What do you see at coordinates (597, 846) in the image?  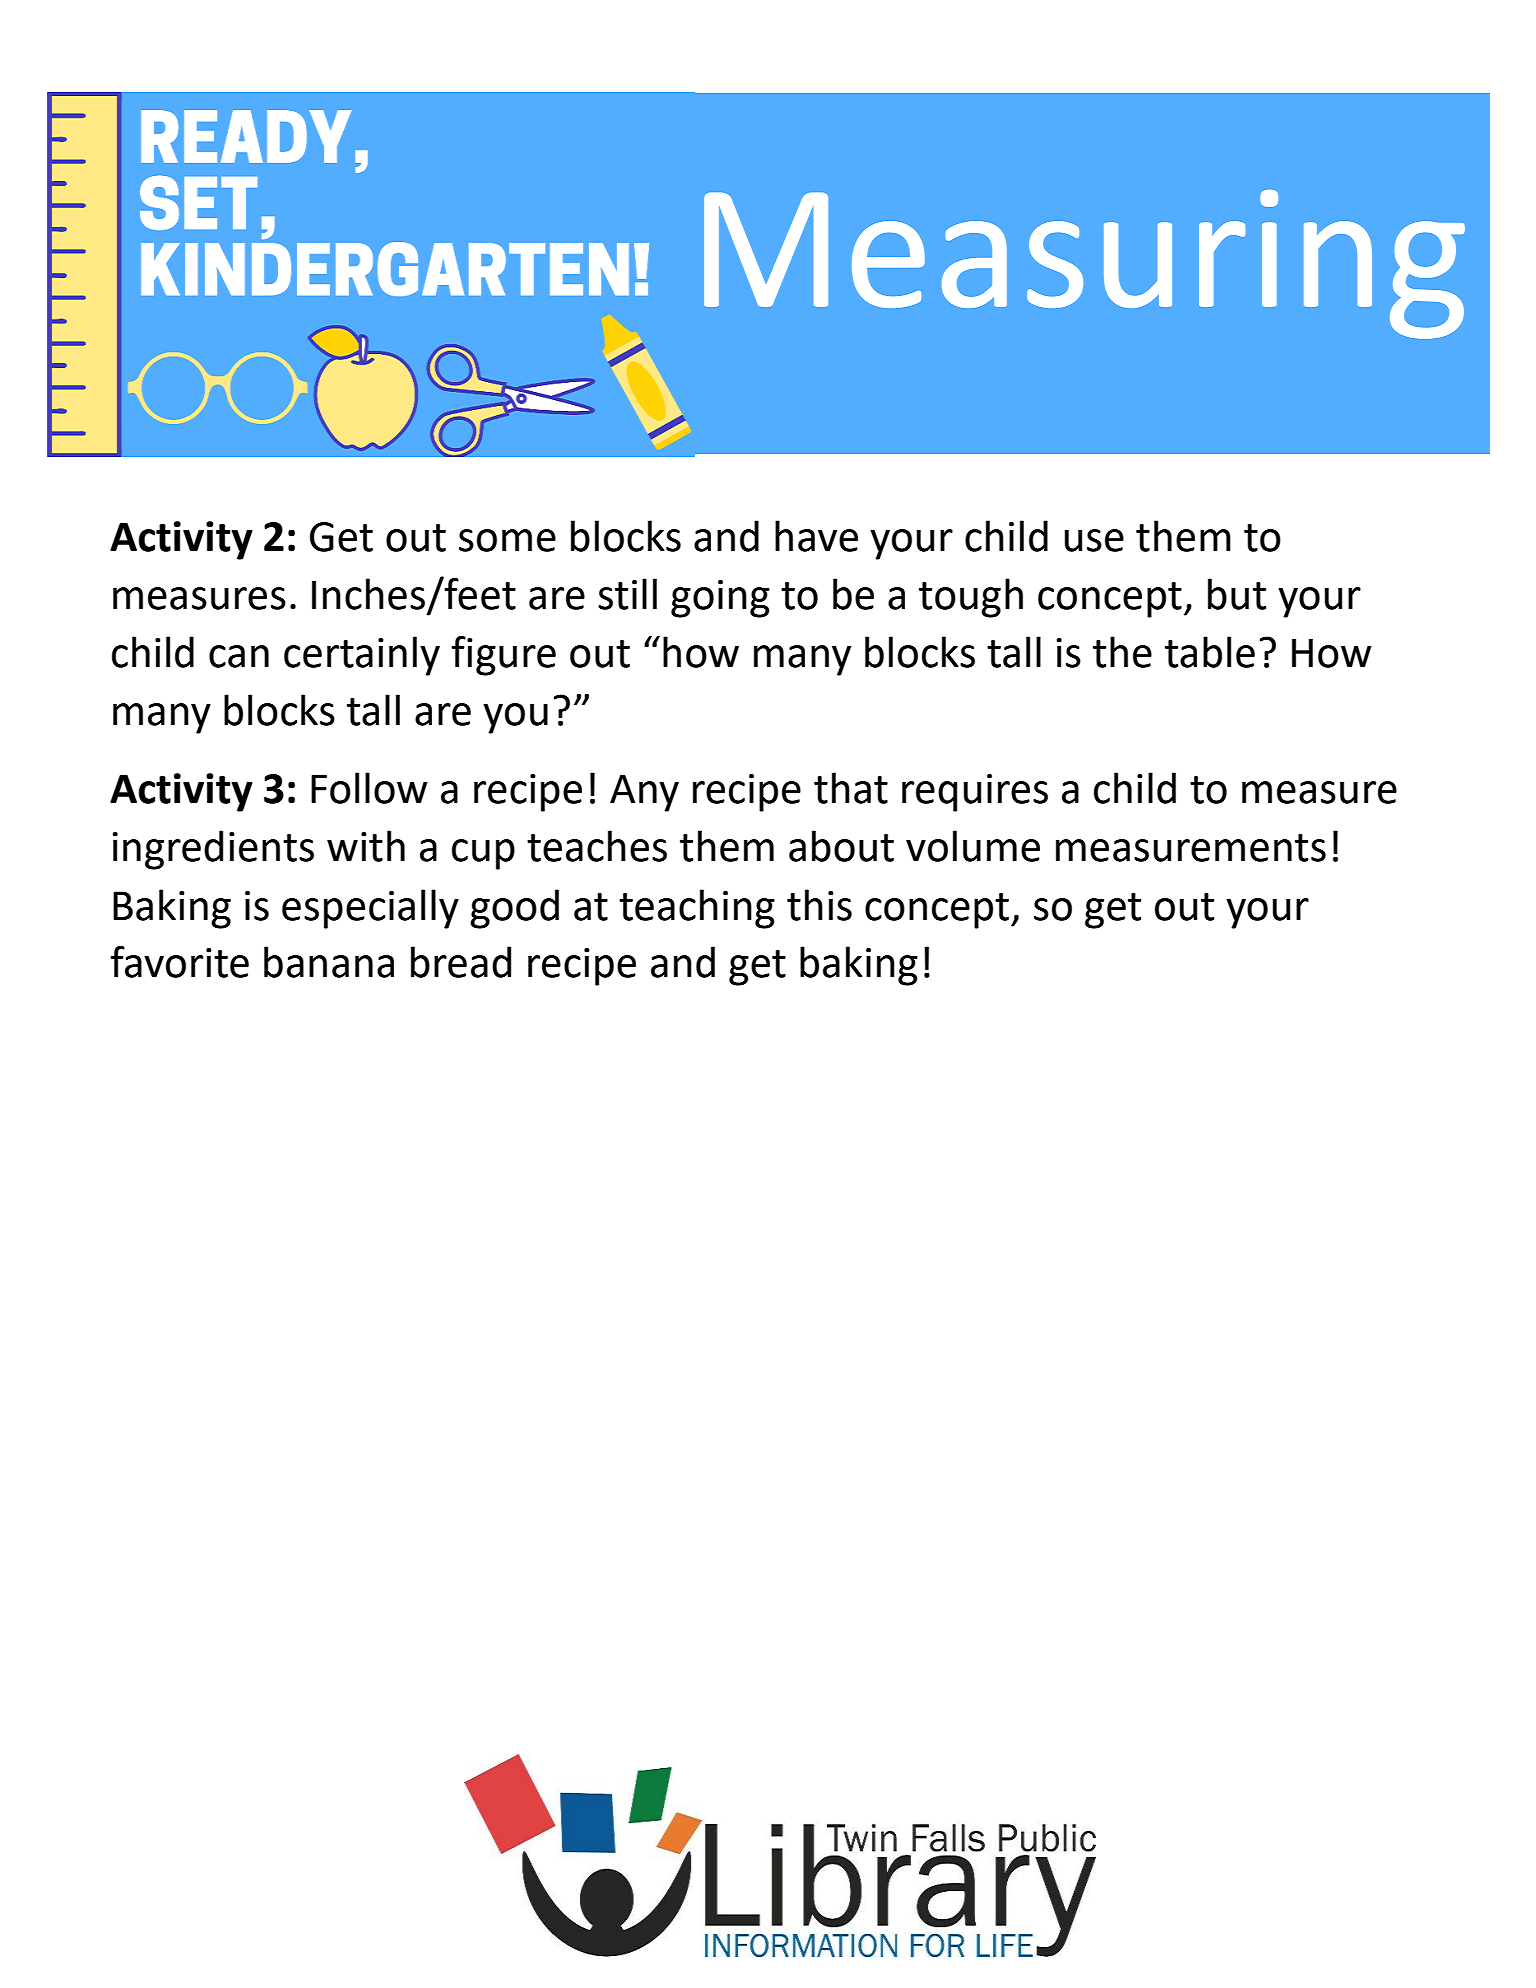 I see `teaches` at bounding box center [597, 846].
